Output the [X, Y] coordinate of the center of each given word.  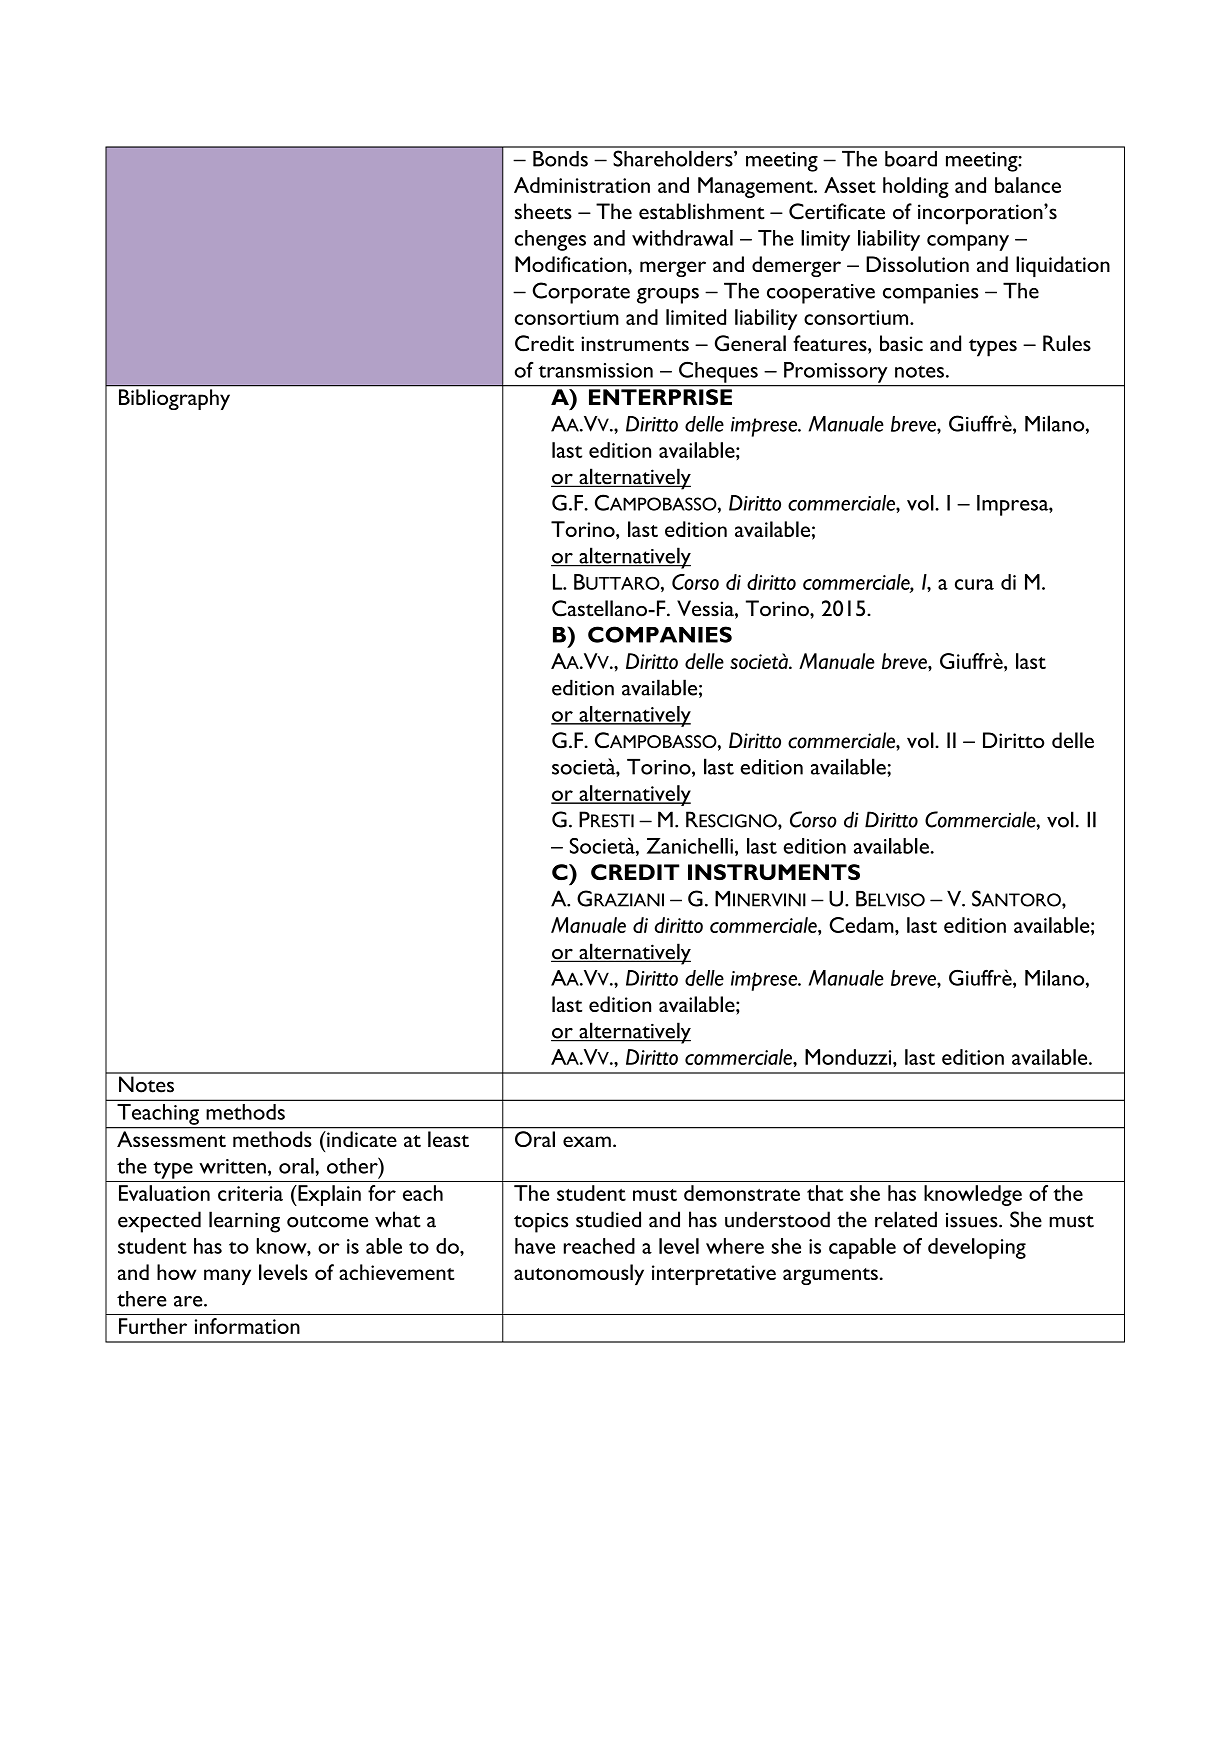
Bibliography [174, 399]
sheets [543, 211]
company [968, 243]
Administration [582, 185]
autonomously [579, 1274]
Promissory [835, 372]
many [227, 1277]
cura [974, 584]
